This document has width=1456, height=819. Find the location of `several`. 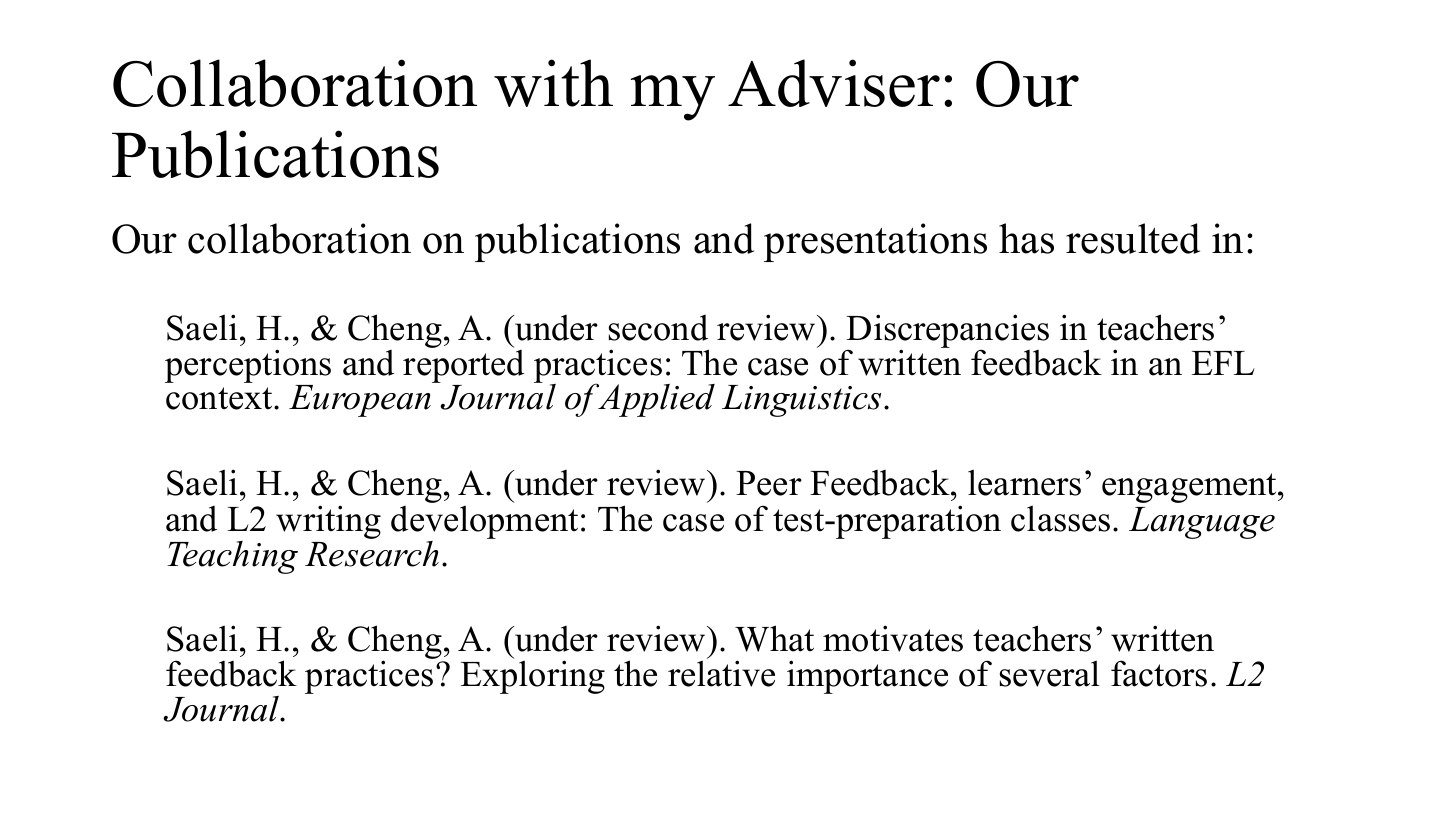

several is located at coordinates (1050, 673).
